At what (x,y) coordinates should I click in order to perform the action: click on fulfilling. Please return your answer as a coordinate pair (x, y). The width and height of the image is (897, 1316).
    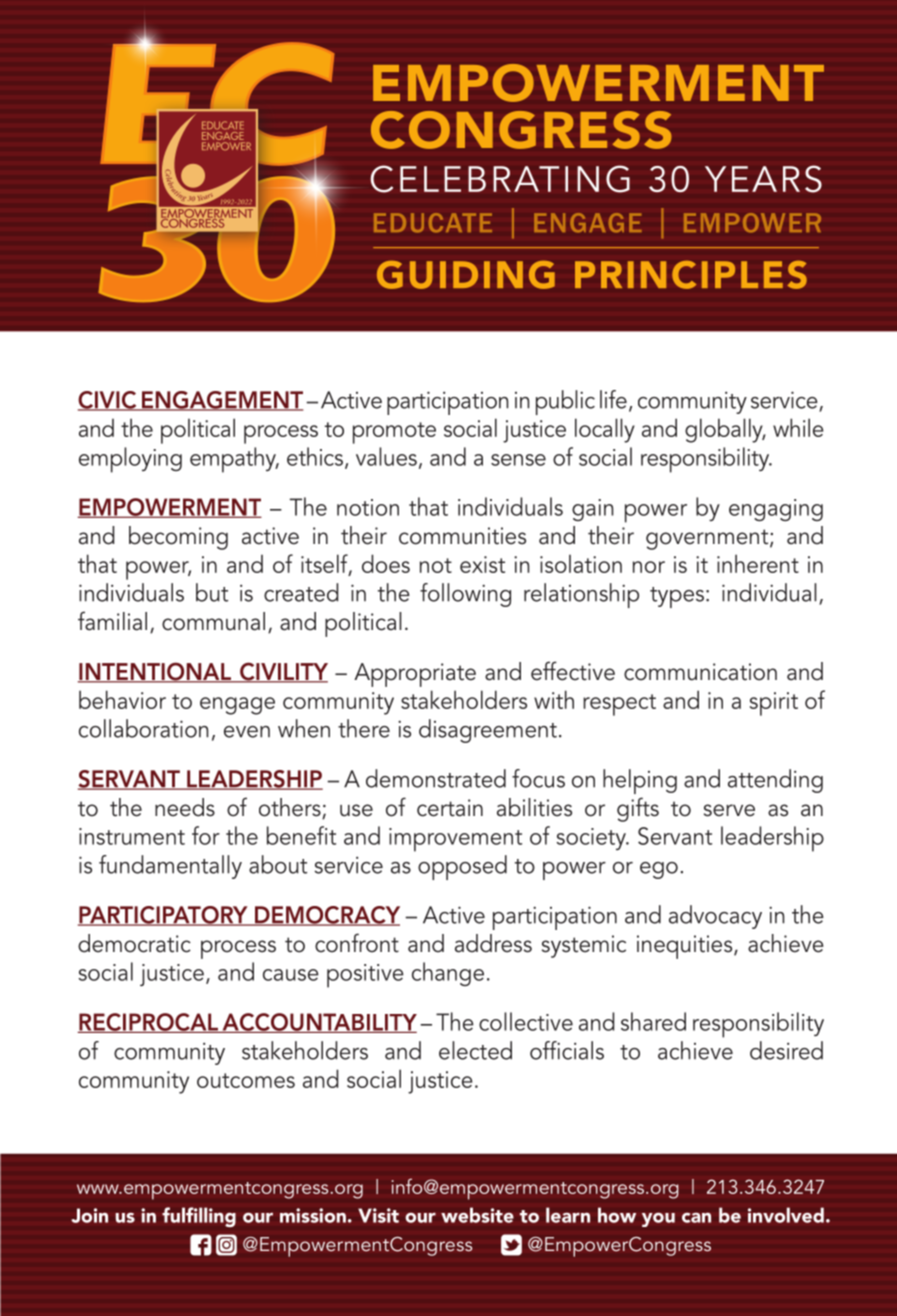
    Looking at the image, I should click on (199, 1217).
